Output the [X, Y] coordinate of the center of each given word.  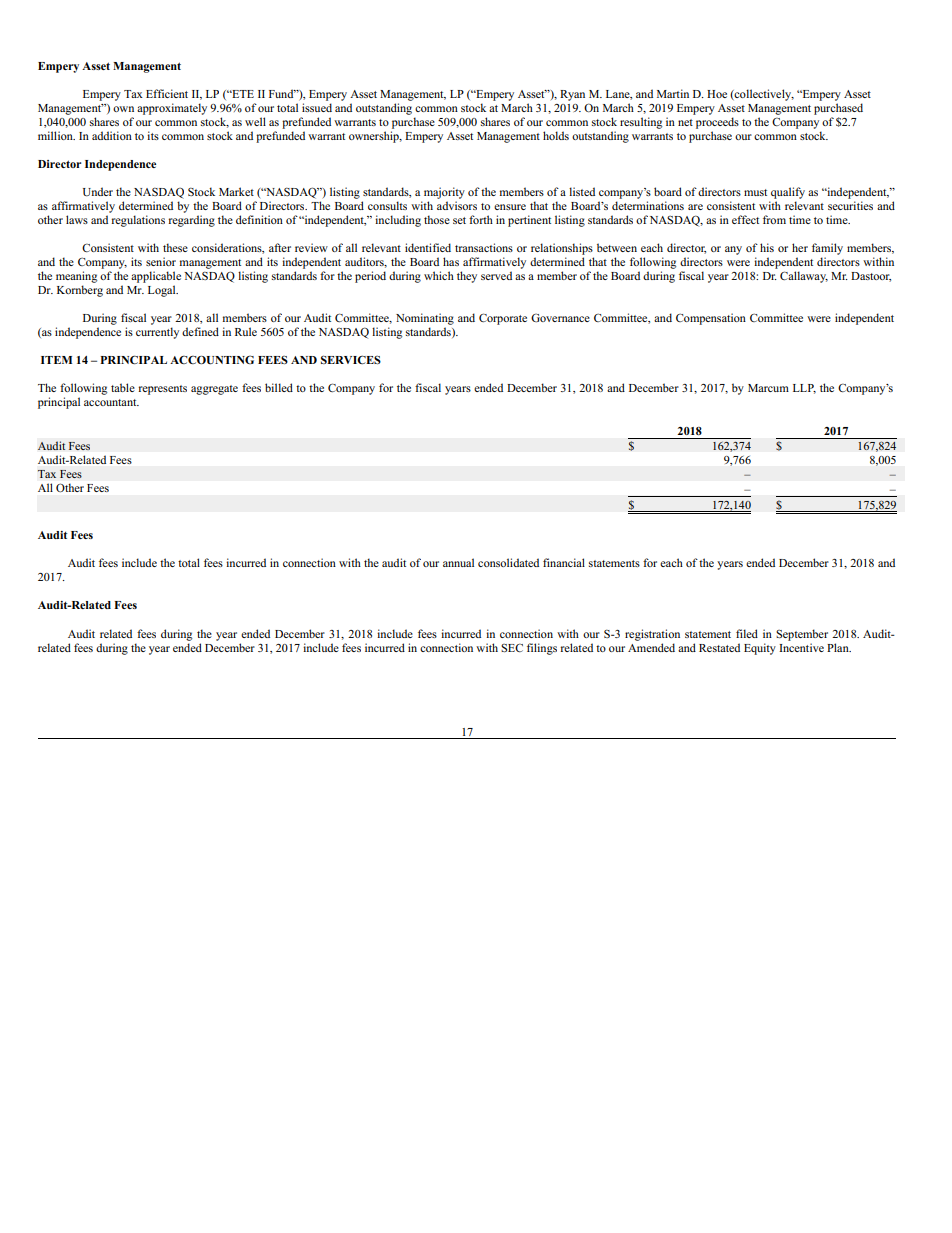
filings [542, 649]
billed [279, 387]
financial [564, 562]
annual [458, 562]
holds [556, 135]
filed [747, 633]
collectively [763, 95]
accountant [111, 402]
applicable [156, 277]
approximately [172, 109]
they [467, 277]
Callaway [804, 277]
